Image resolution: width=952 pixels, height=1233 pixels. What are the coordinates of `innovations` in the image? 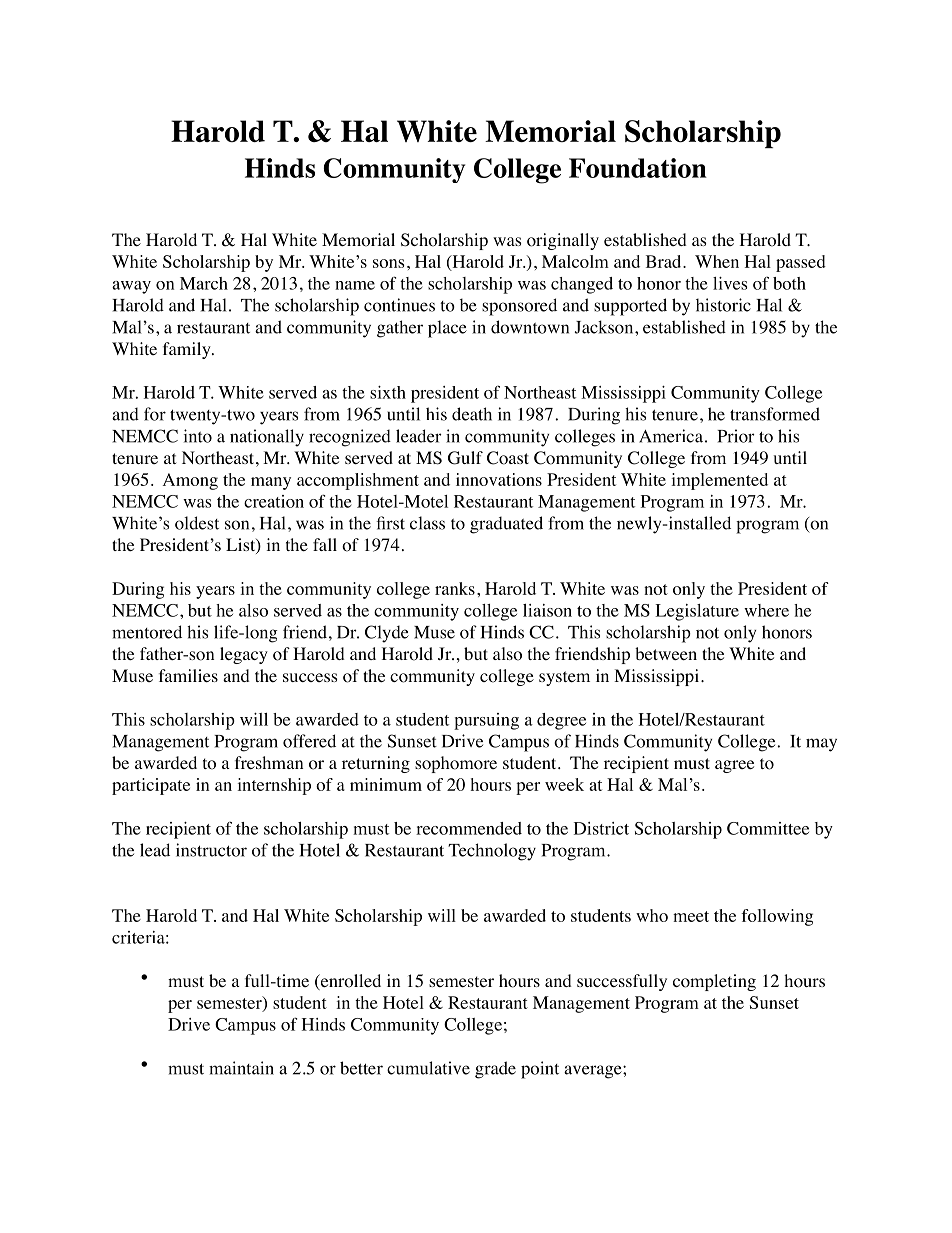 It's located at (499, 479).
